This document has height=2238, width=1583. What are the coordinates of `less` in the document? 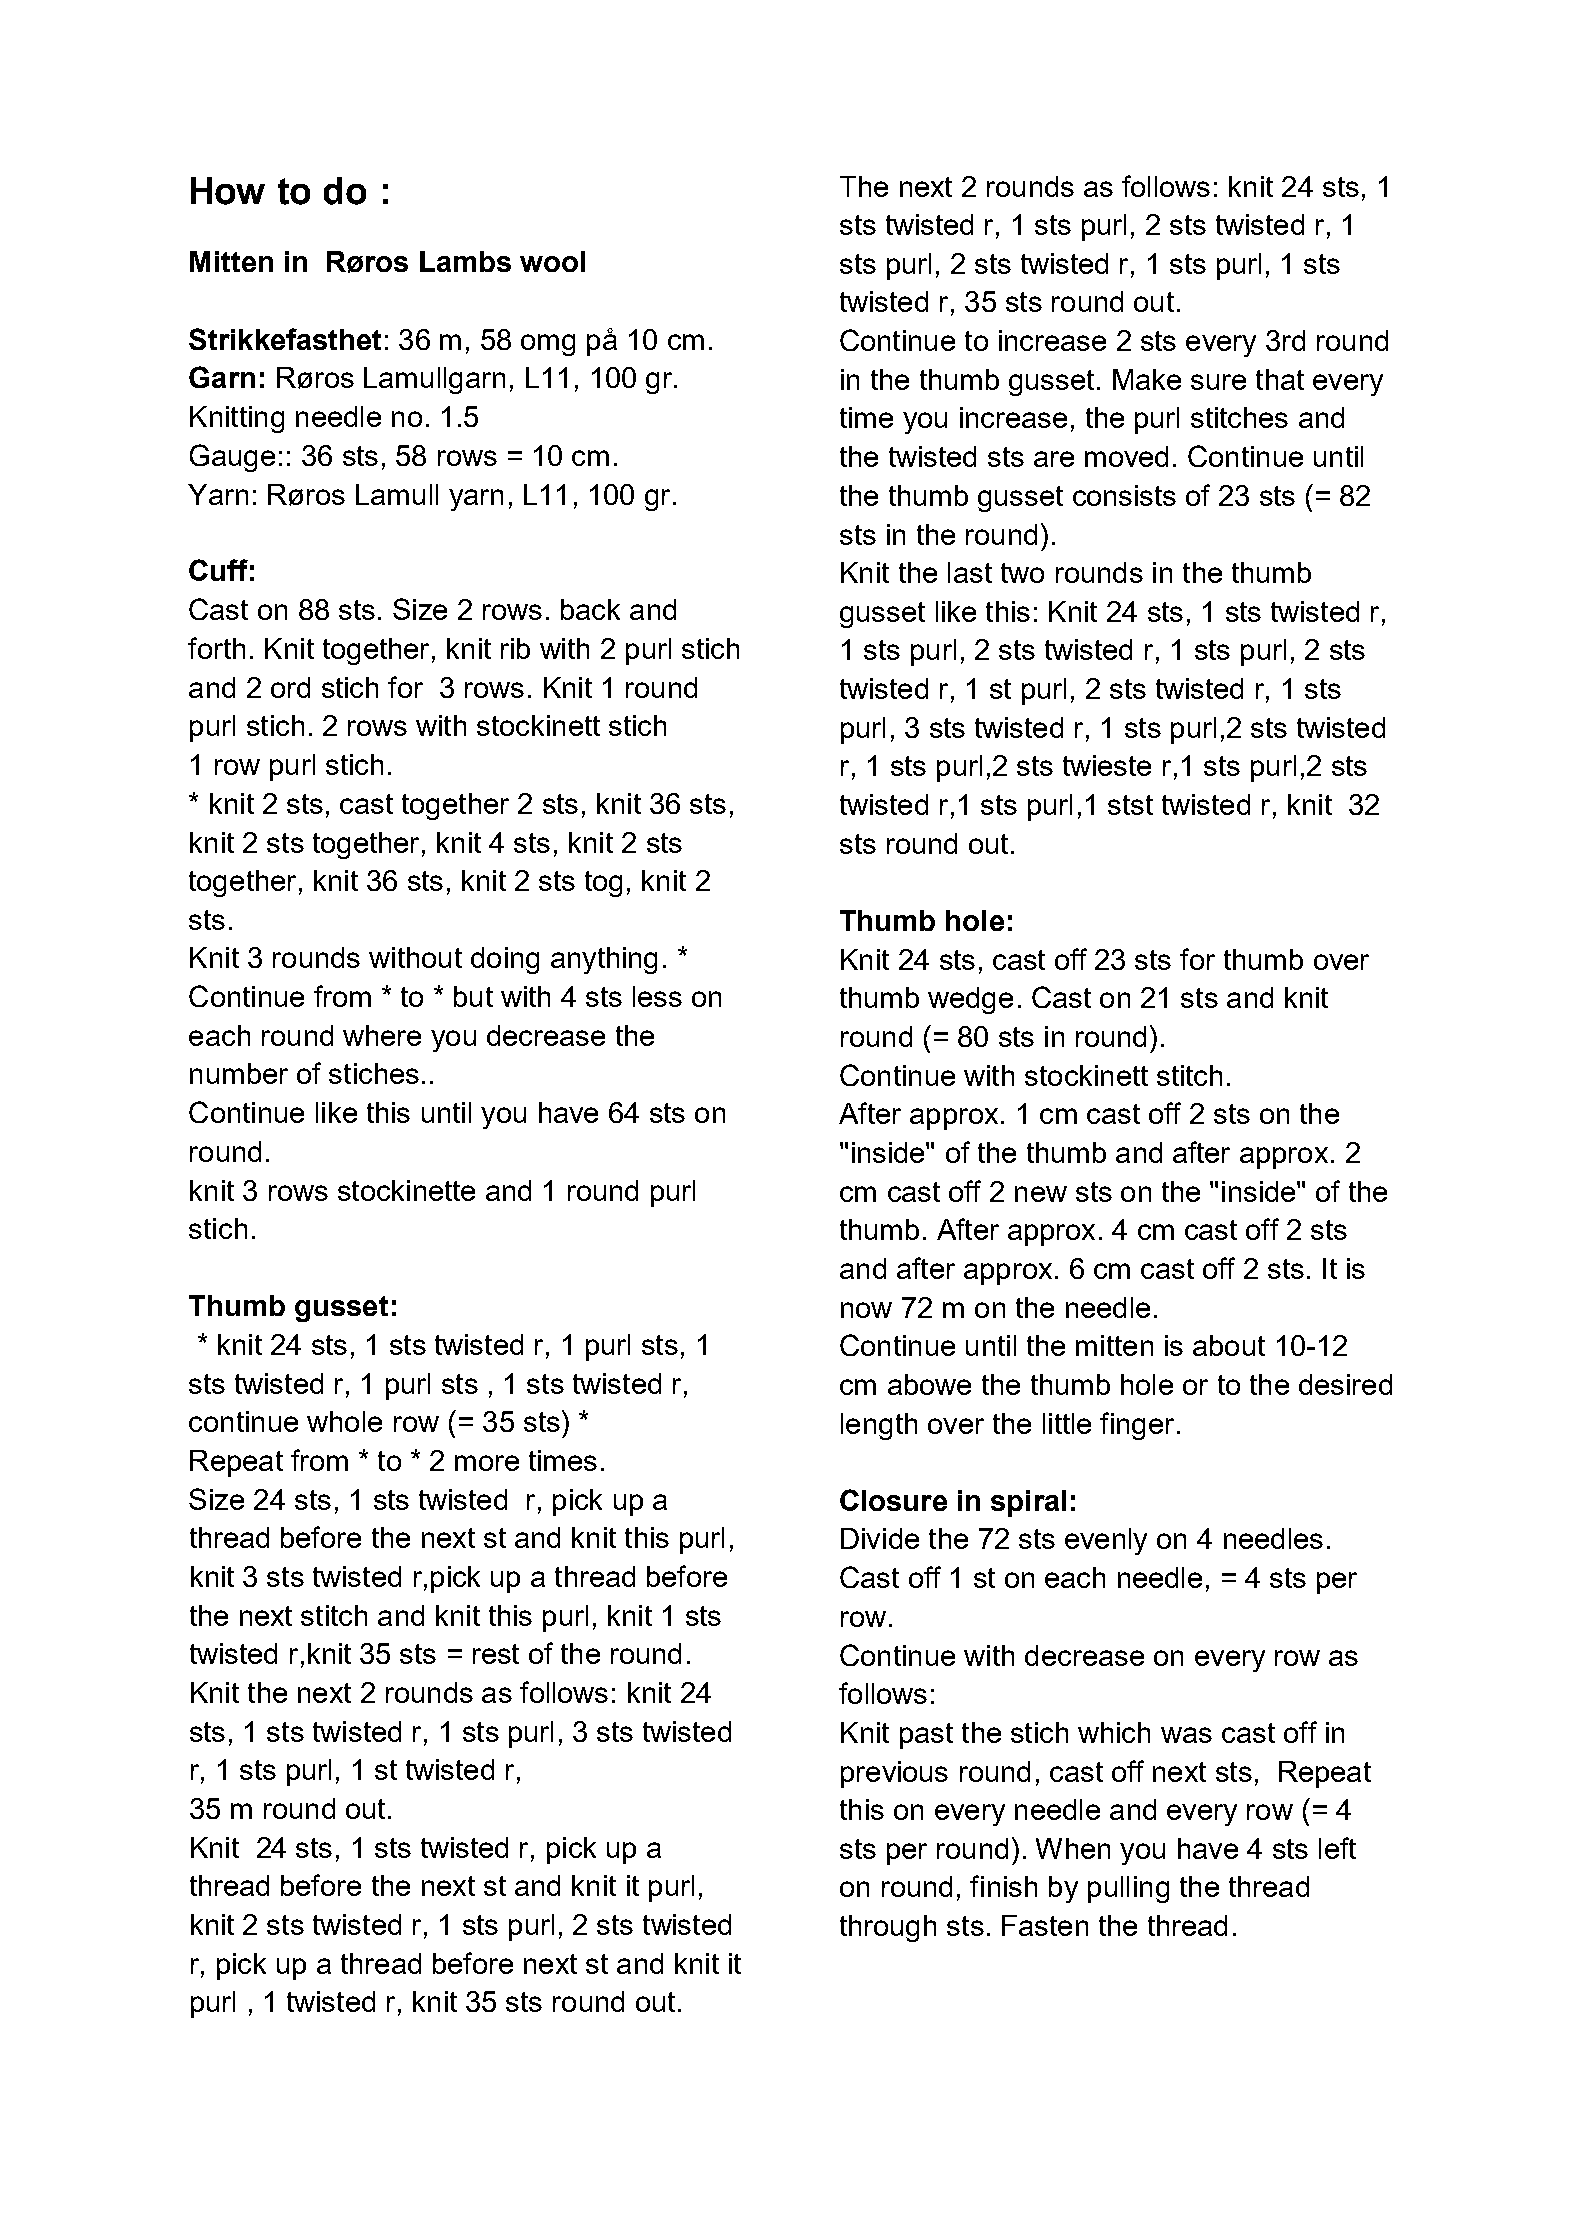 It's located at (657, 996).
